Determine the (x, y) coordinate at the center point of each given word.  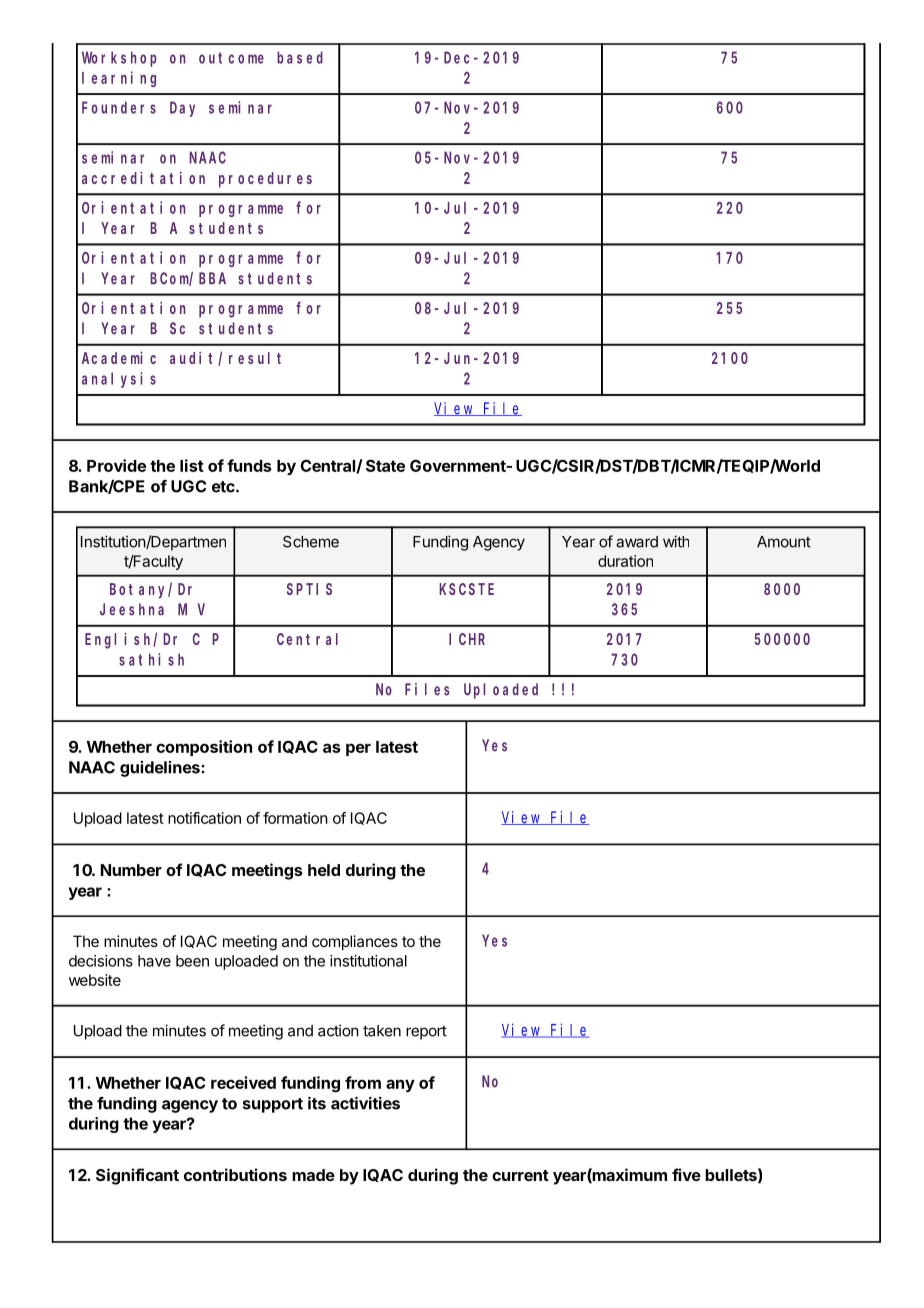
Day (182, 109)
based (300, 57)
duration (625, 561)
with (676, 541)
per (358, 749)
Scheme (311, 542)
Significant (137, 1176)
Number (131, 870)
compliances (355, 942)
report (426, 1032)
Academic (119, 357)
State (385, 465)
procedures (265, 180)
